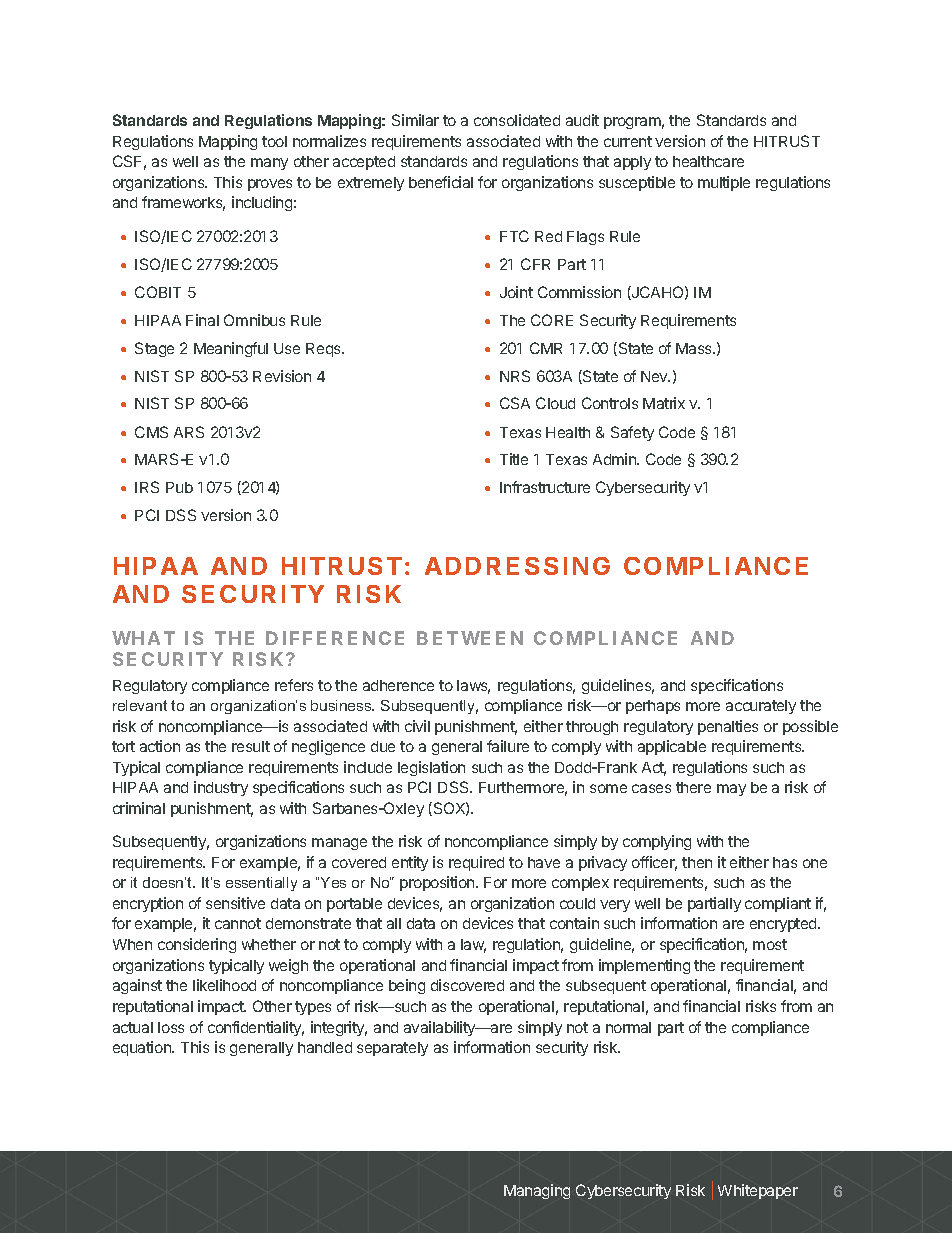 Image resolution: width=952 pixels, height=1233 pixels. What do you see at coordinates (235, 903) in the image?
I see `sensitive` at bounding box center [235, 903].
